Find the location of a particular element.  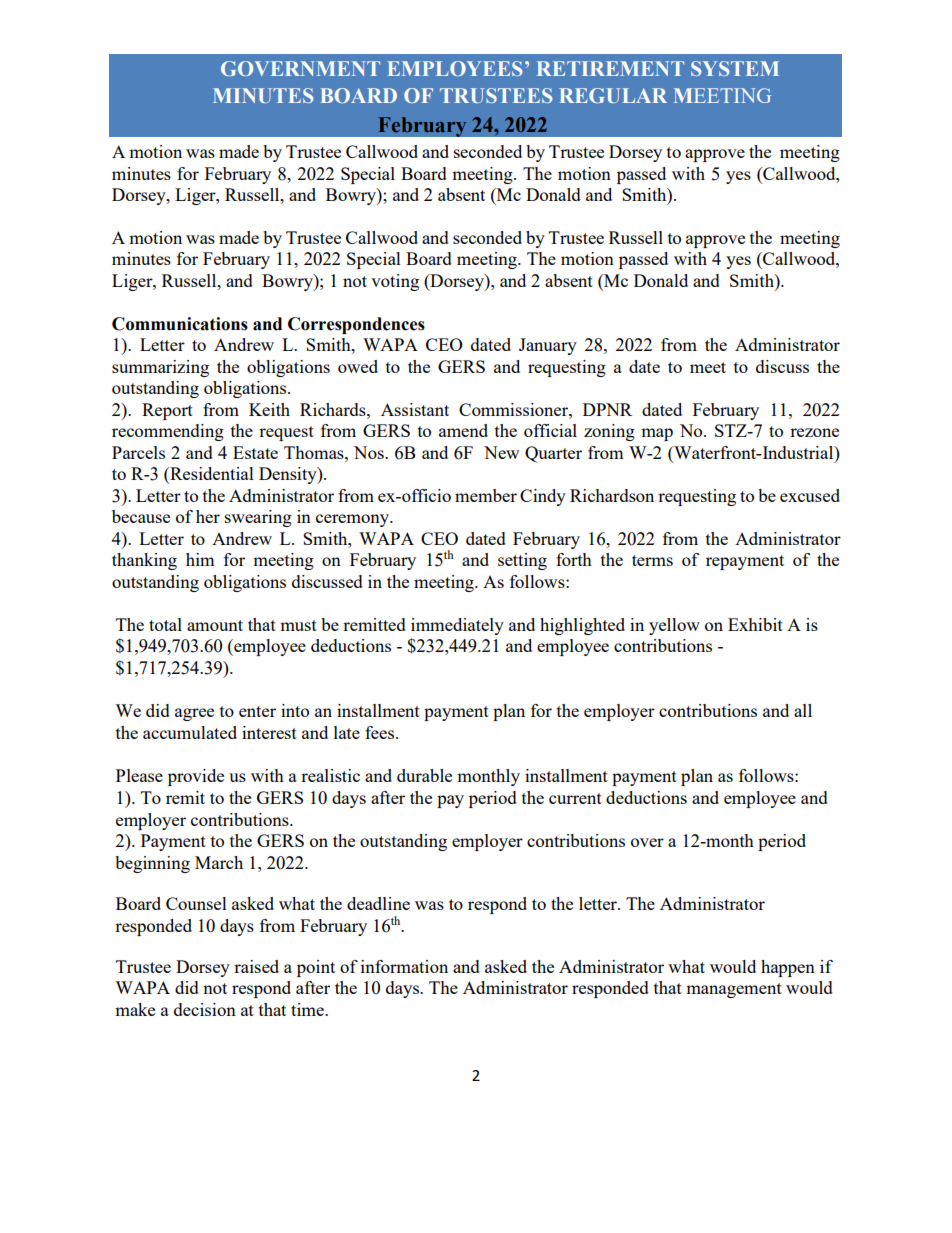

him is located at coordinates (200, 559).
